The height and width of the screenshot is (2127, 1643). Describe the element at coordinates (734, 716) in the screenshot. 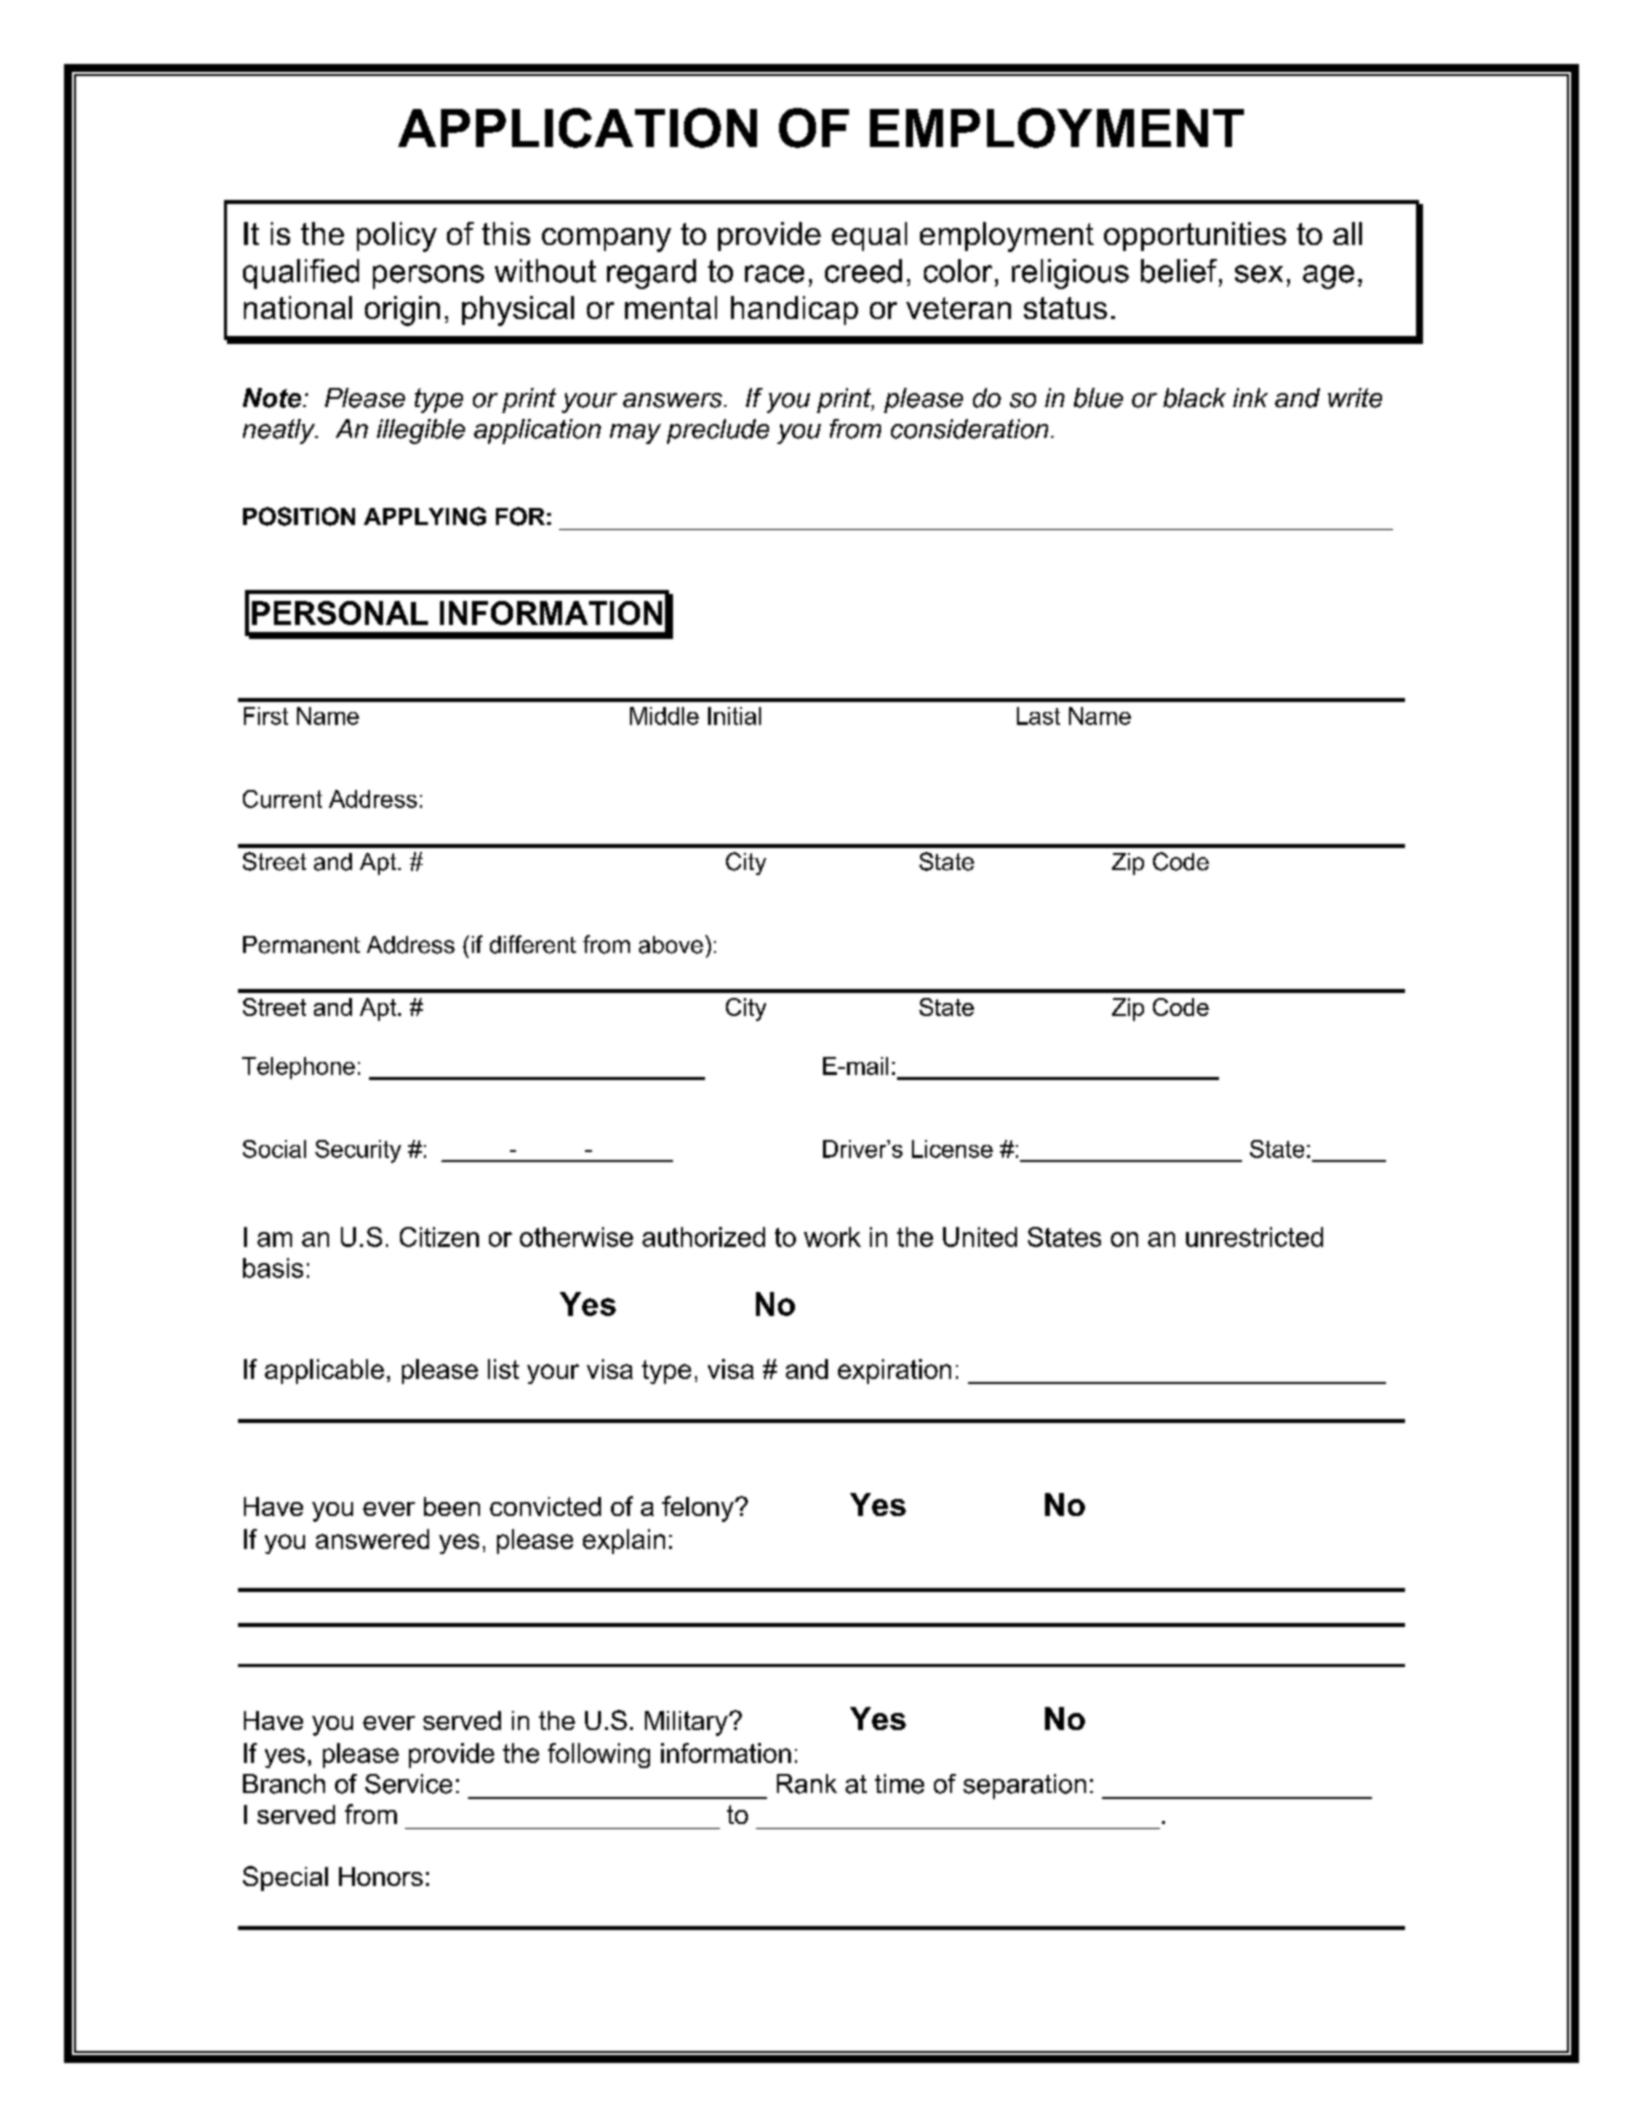

I see `Initial` at that location.
